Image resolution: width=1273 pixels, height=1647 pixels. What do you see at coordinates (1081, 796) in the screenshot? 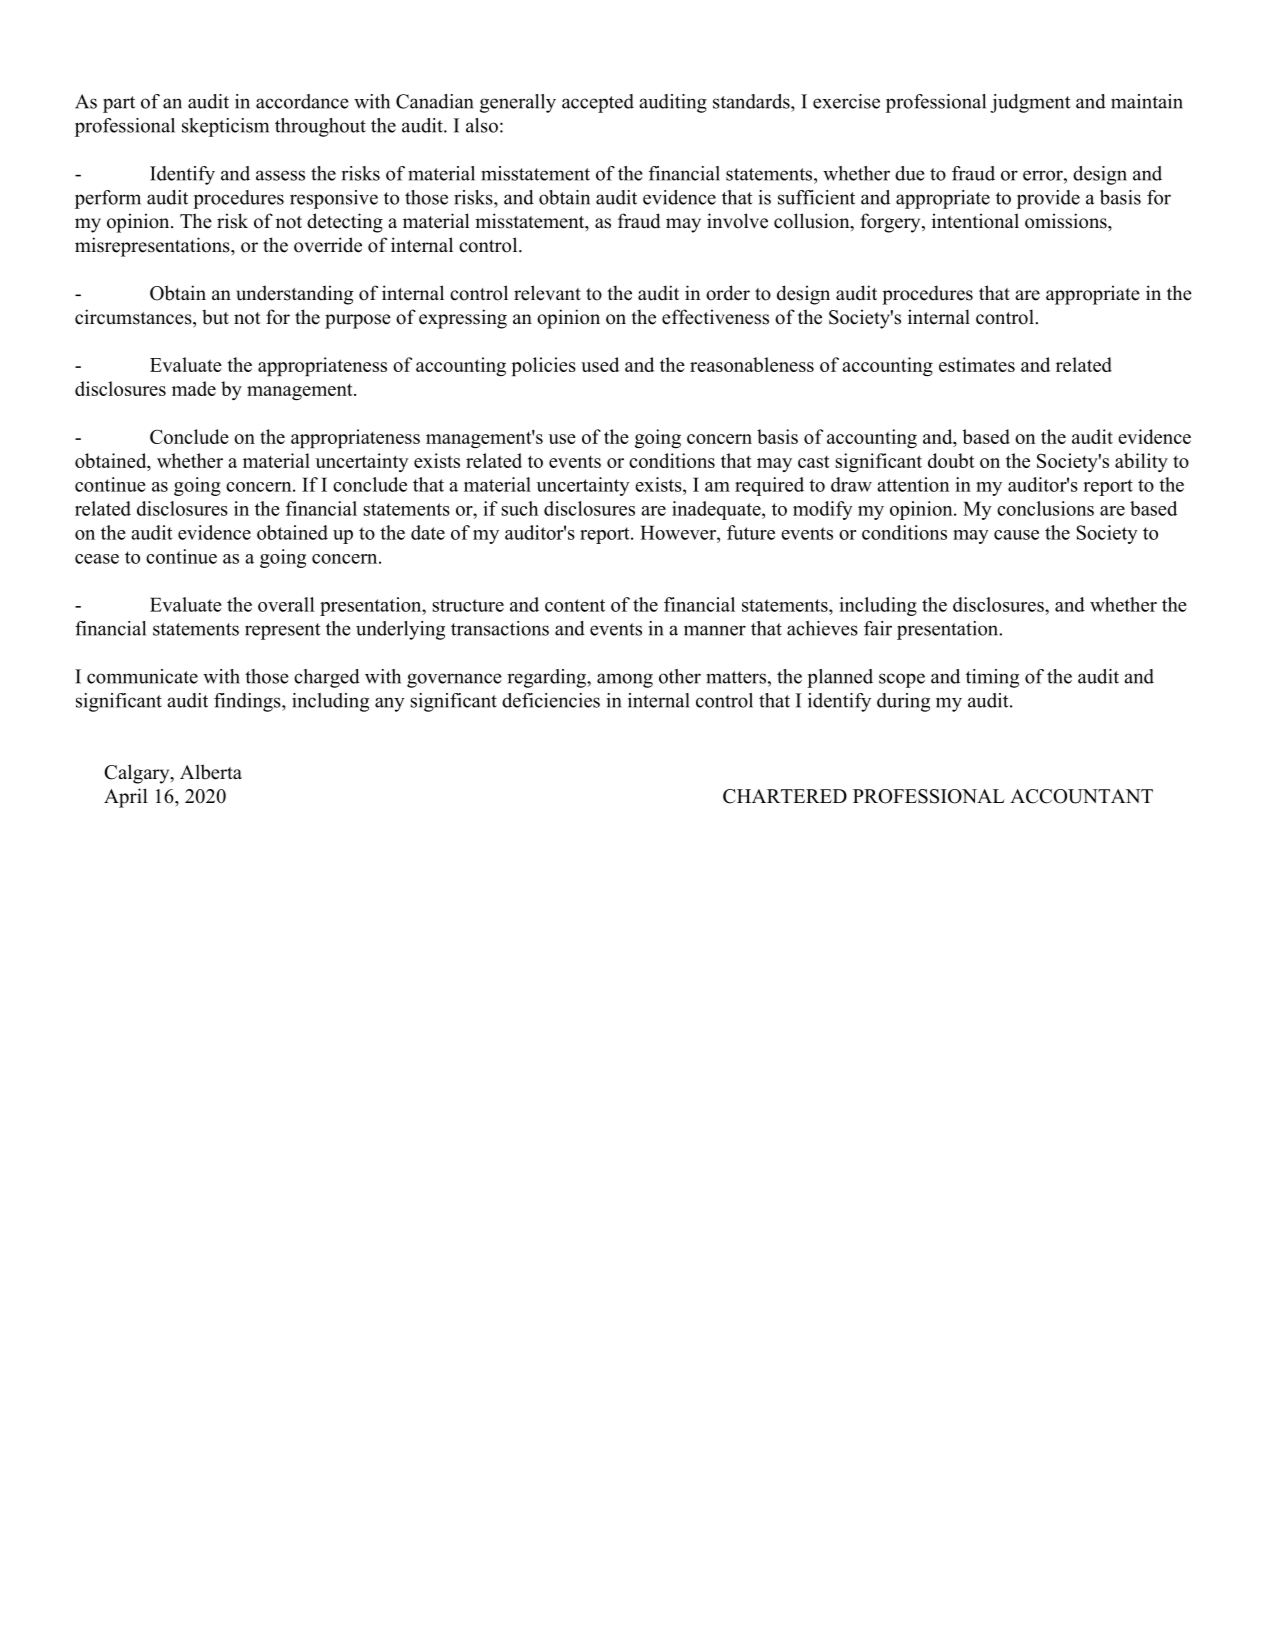
I see `ACCOUNTANT` at bounding box center [1081, 796].
